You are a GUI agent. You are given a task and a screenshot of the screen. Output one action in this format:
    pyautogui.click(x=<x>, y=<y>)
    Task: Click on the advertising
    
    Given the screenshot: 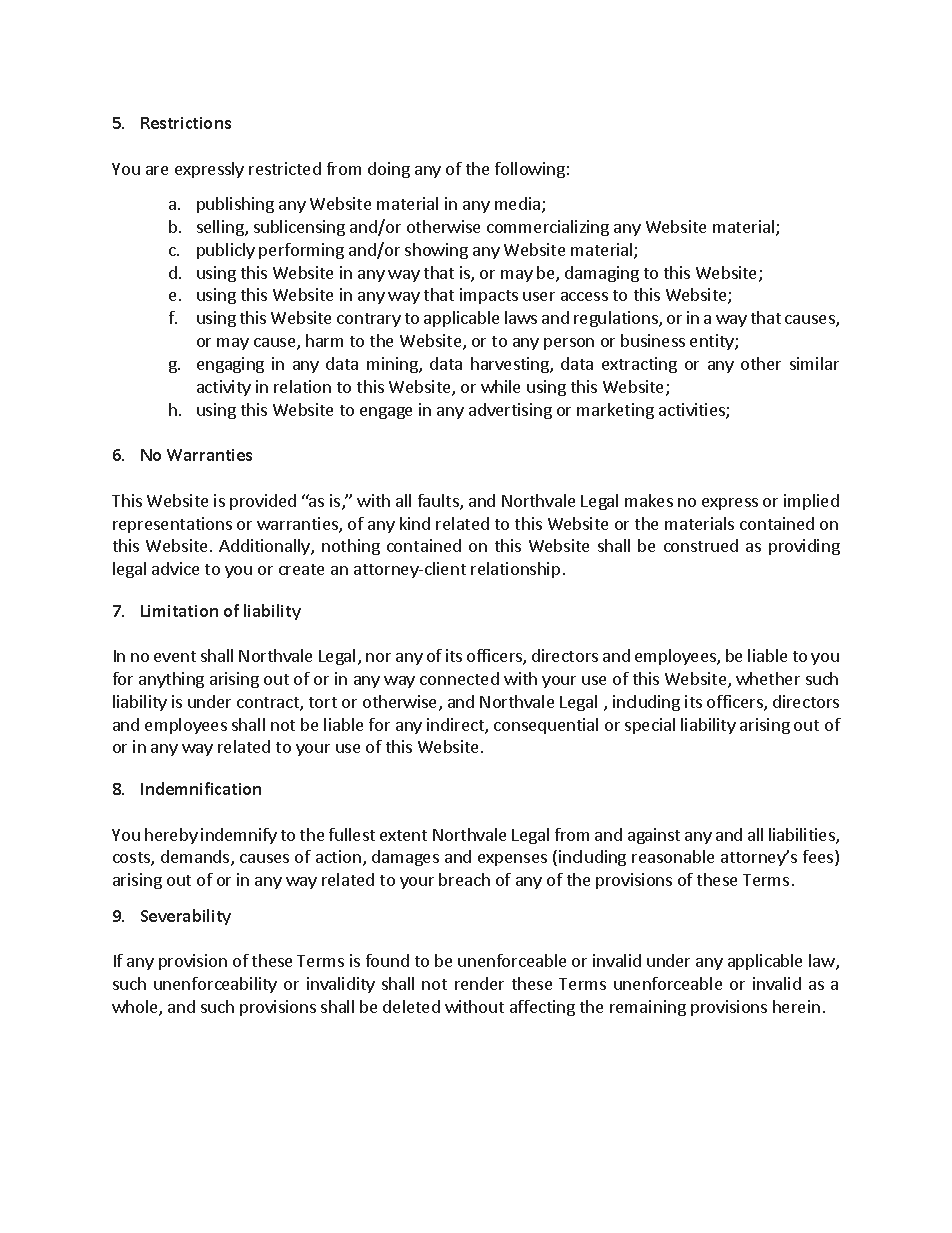 What is the action you would take?
    pyautogui.click(x=510, y=411)
